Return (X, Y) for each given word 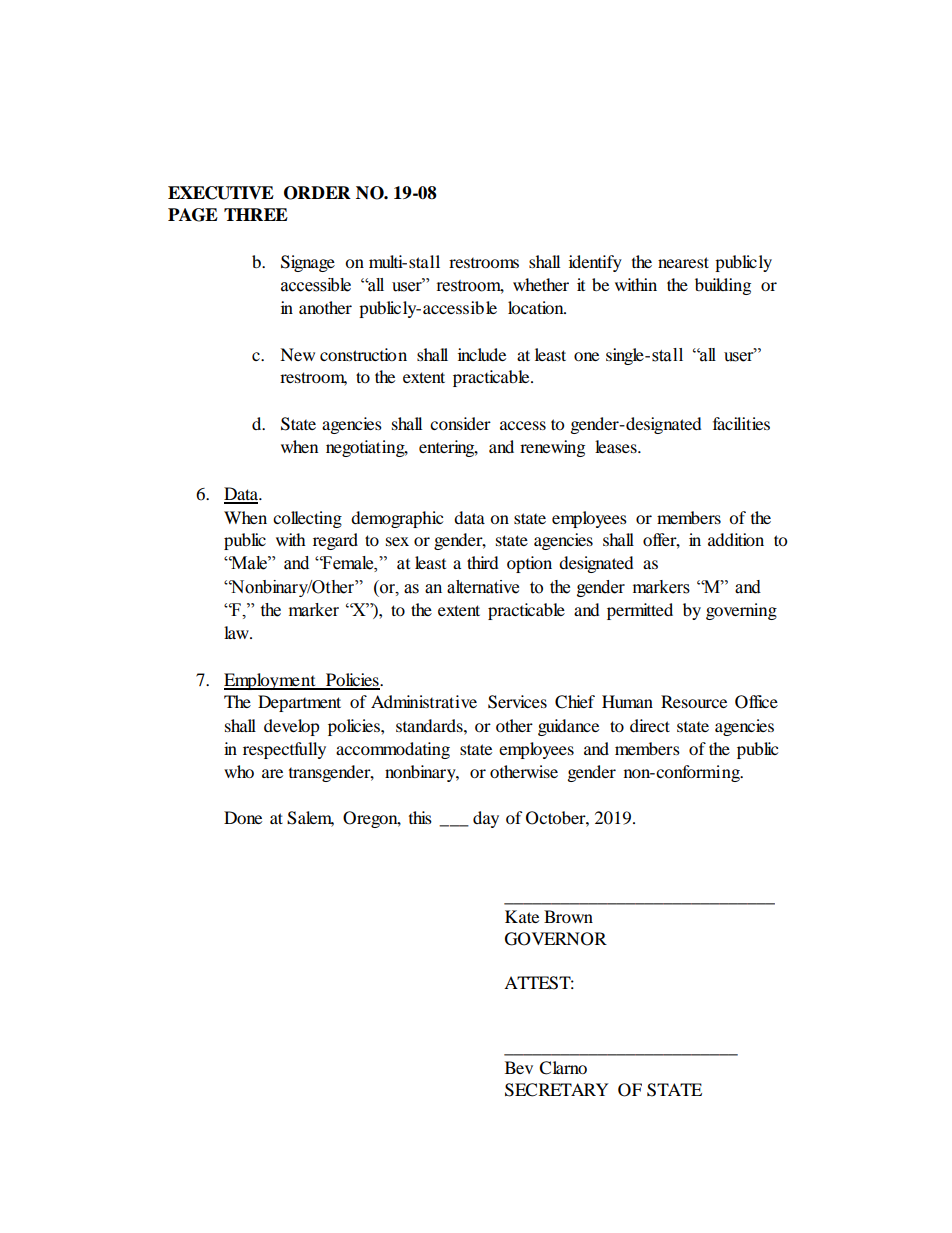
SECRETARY (557, 1090)
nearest (683, 262)
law (237, 632)
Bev (519, 1067)
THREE (256, 214)
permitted (640, 611)
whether (541, 284)
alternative (483, 587)
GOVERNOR (556, 939)
